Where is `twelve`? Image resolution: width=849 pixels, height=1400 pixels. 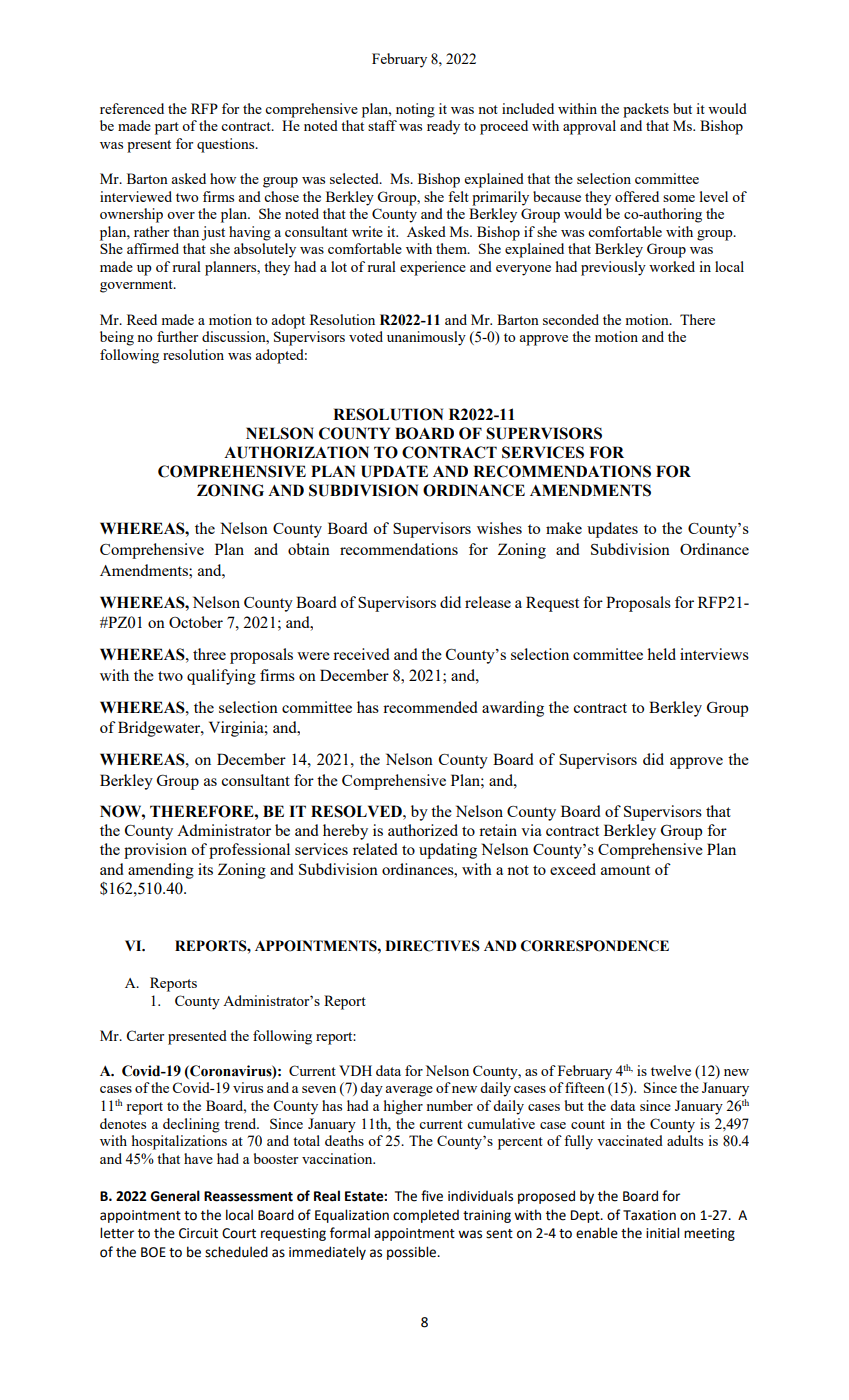 twelve is located at coordinates (671, 1070).
